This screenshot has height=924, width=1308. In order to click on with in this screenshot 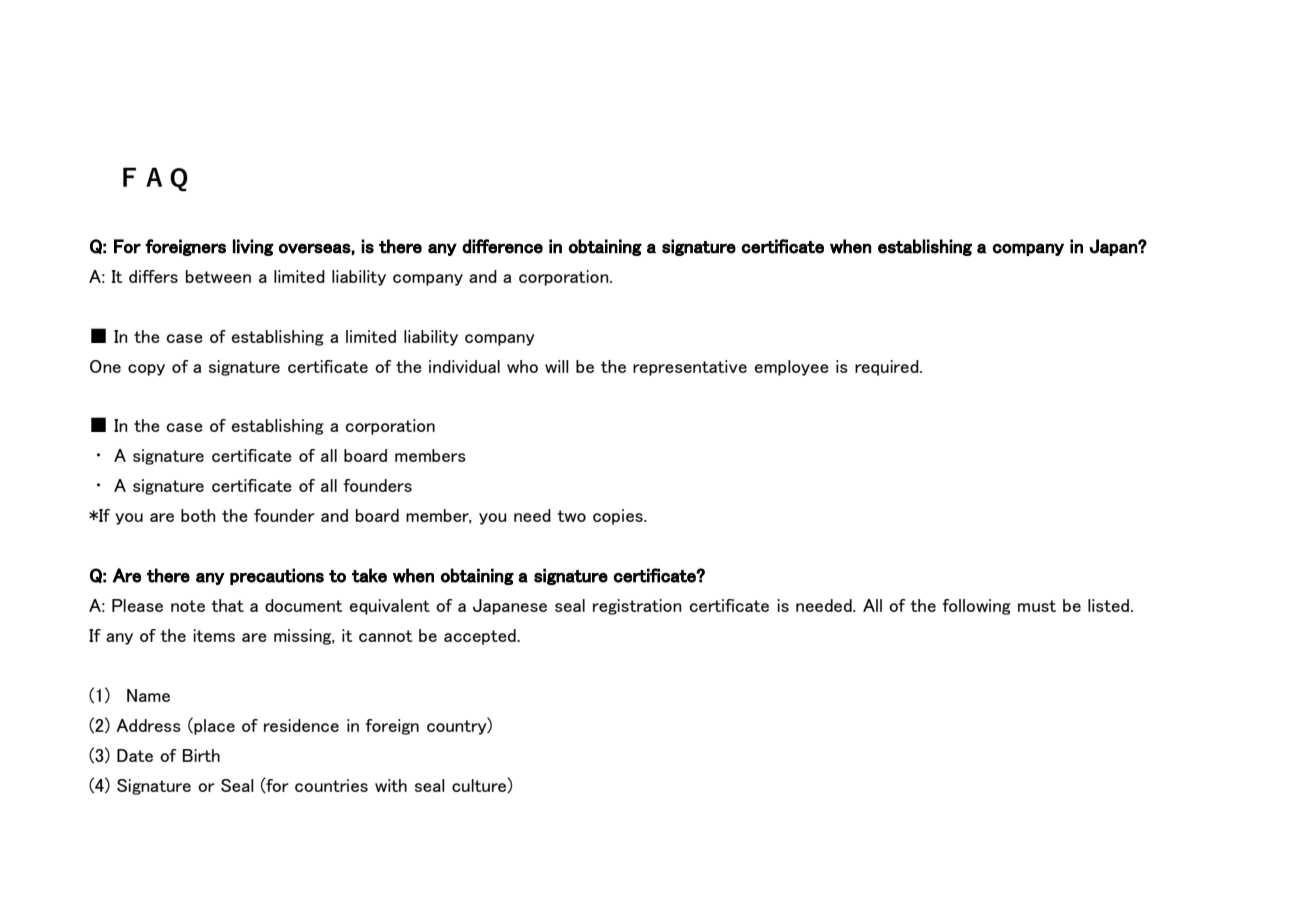, I will do `click(391, 785)`.
